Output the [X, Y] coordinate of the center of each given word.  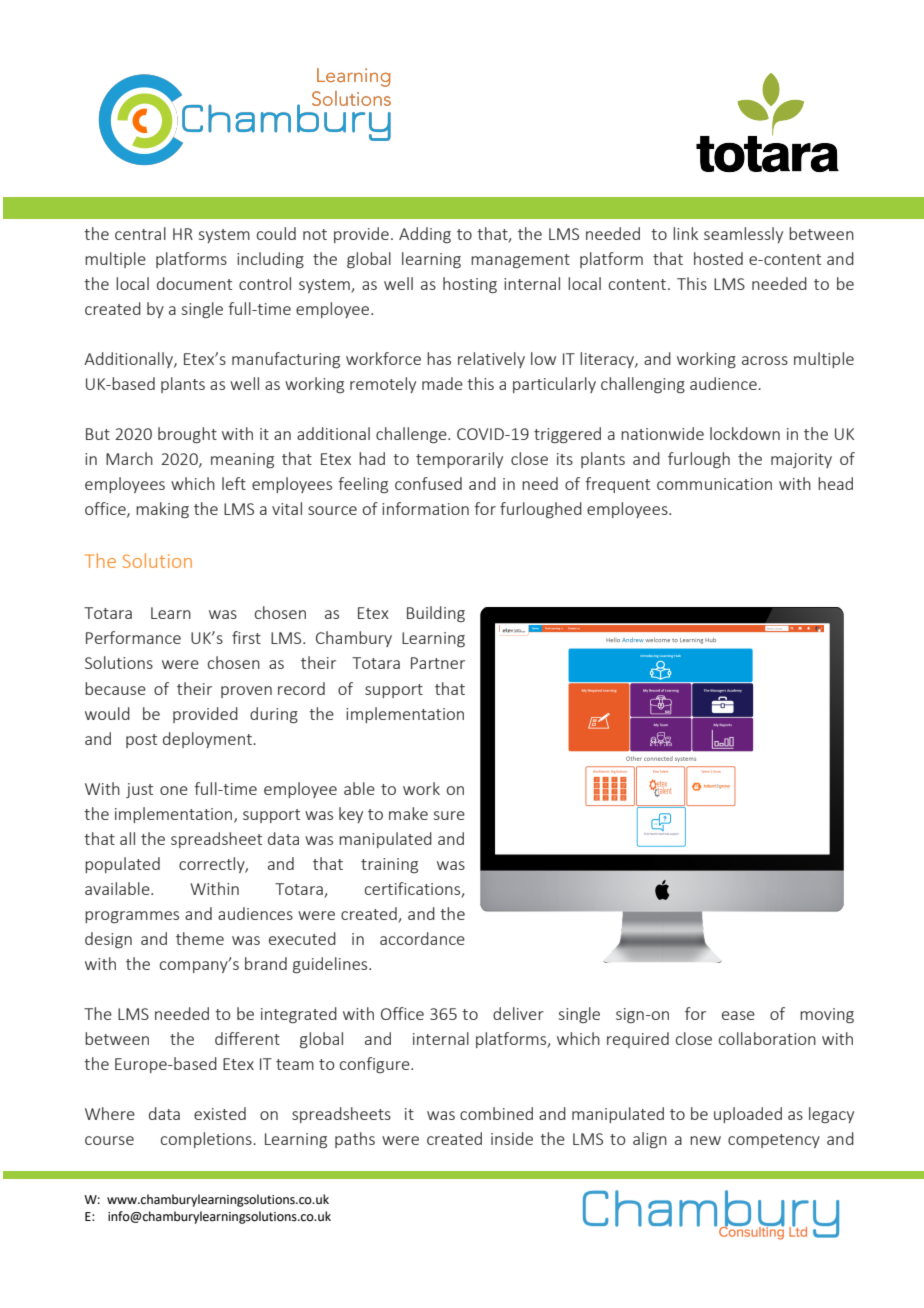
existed [220, 1113]
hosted [718, 258]
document [194, 283]
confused [428, 483]
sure [449, 815]
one [174, 790]
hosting [470, 285]
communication [714, 484]
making [162, 510]
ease [738, 1015]
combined [496, 1113]
